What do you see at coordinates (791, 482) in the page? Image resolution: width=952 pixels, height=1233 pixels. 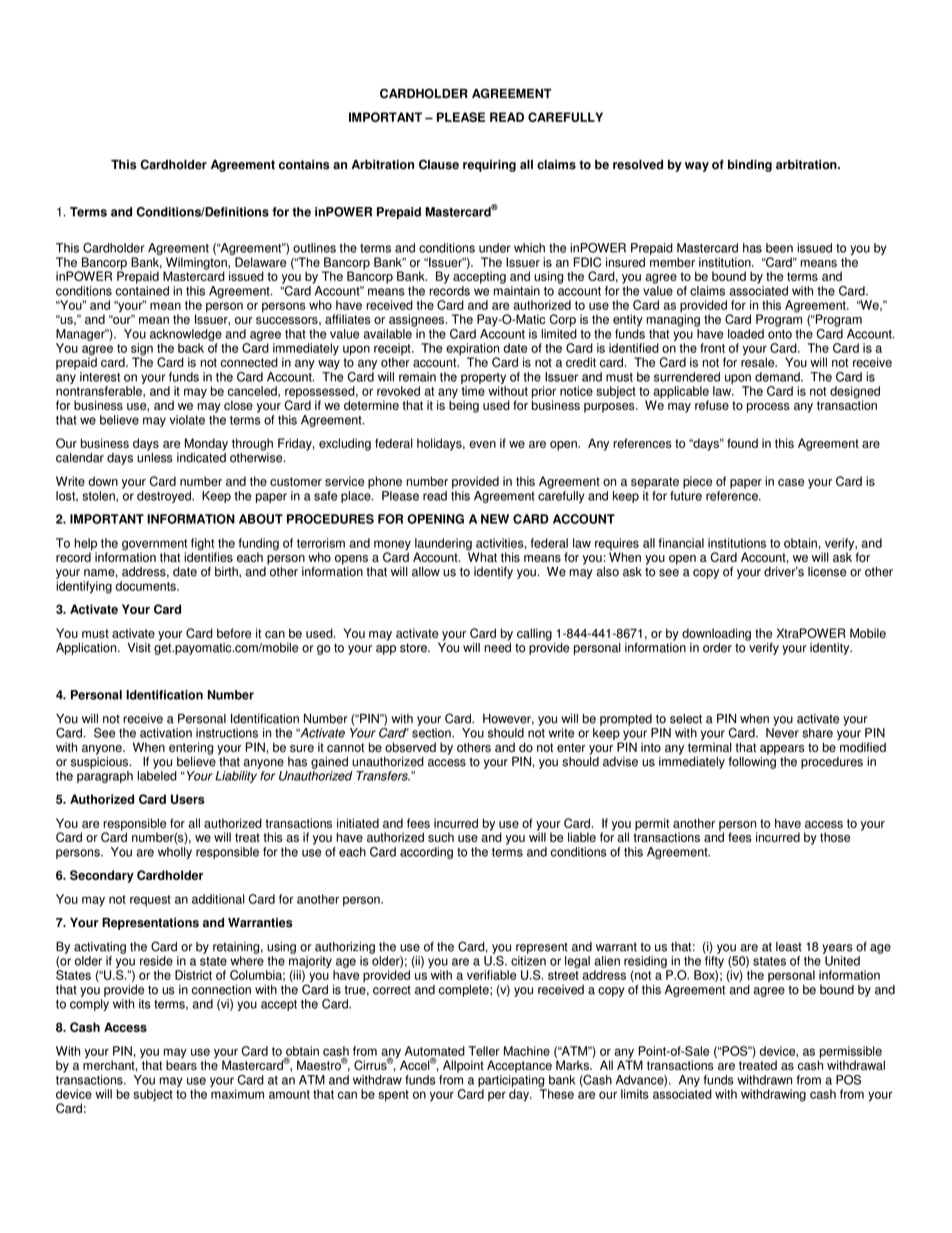 I see `case` at bounding box center [791, 482].
